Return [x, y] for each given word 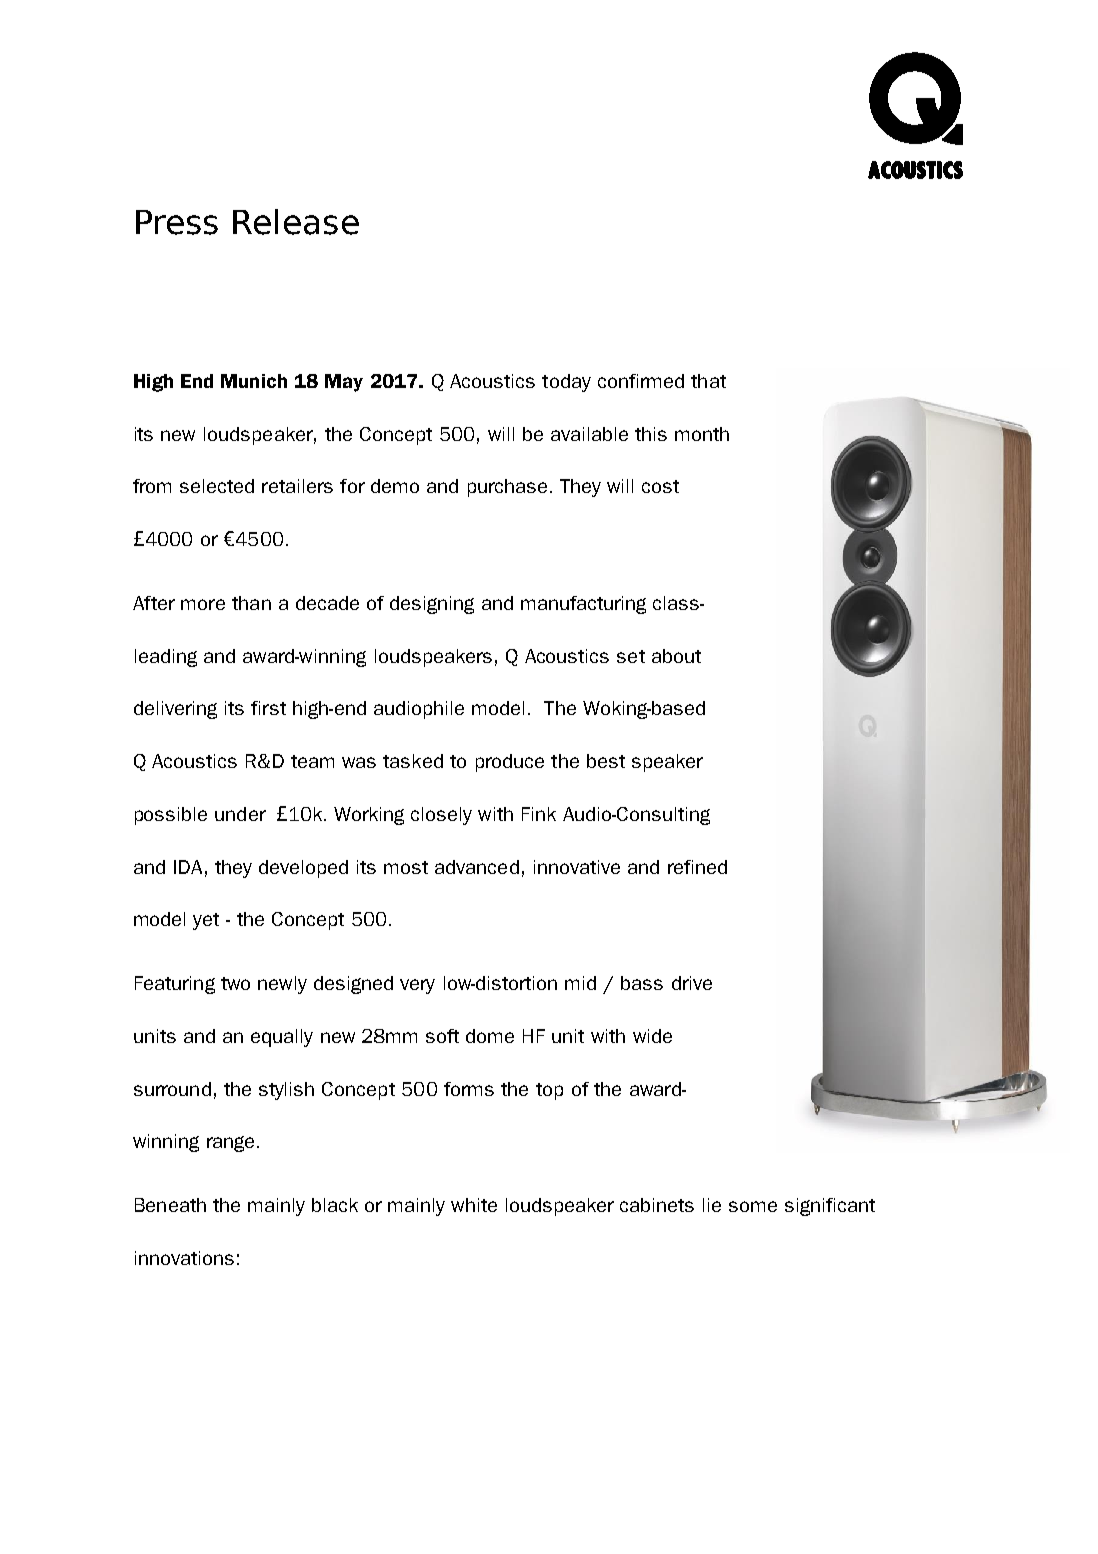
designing [432, 605]
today [566, 383]
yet [206, 921]
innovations [184, 1258]
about [676, 656]
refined [697, 867]
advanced [477, 867]
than [251, 603]
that [708, 381]
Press [177, 222]
